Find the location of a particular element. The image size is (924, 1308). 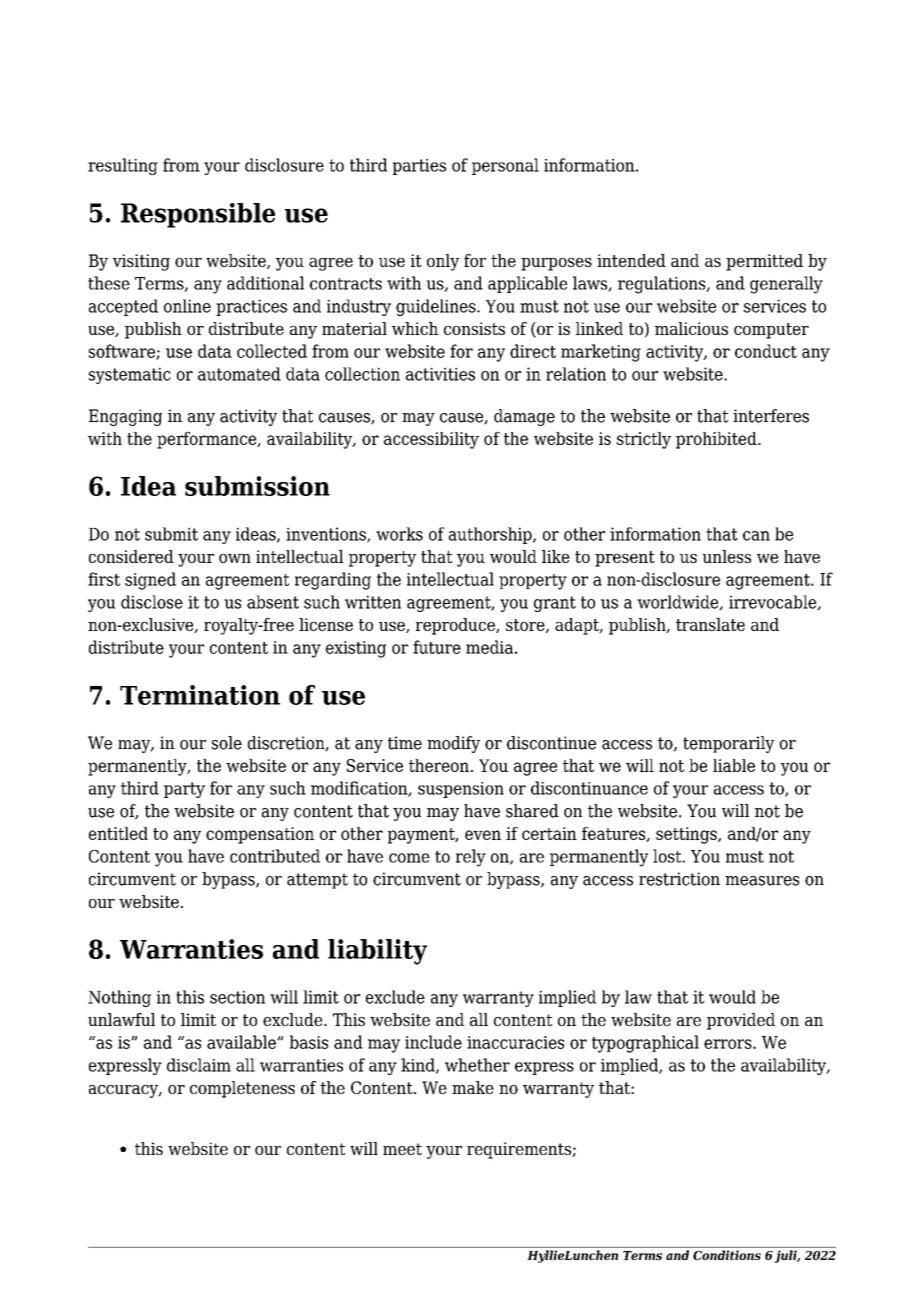

section is located at coordinates (237, 997).
